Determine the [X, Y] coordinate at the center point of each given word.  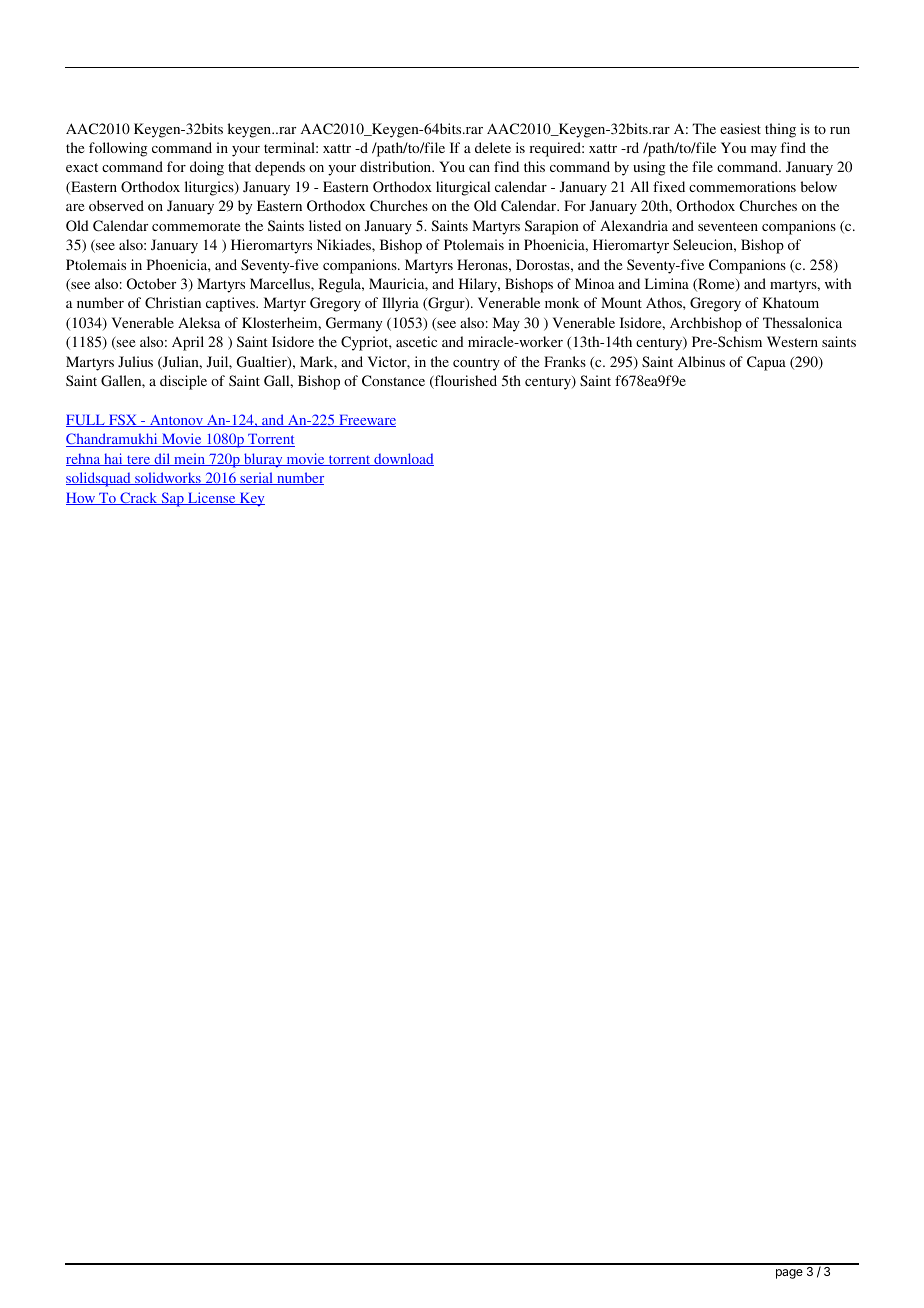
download [403, 459]
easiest [740, 128]
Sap [172, 499]
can [479, 168]
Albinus [701, 361]
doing [207, 168]
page [789, 1274]
